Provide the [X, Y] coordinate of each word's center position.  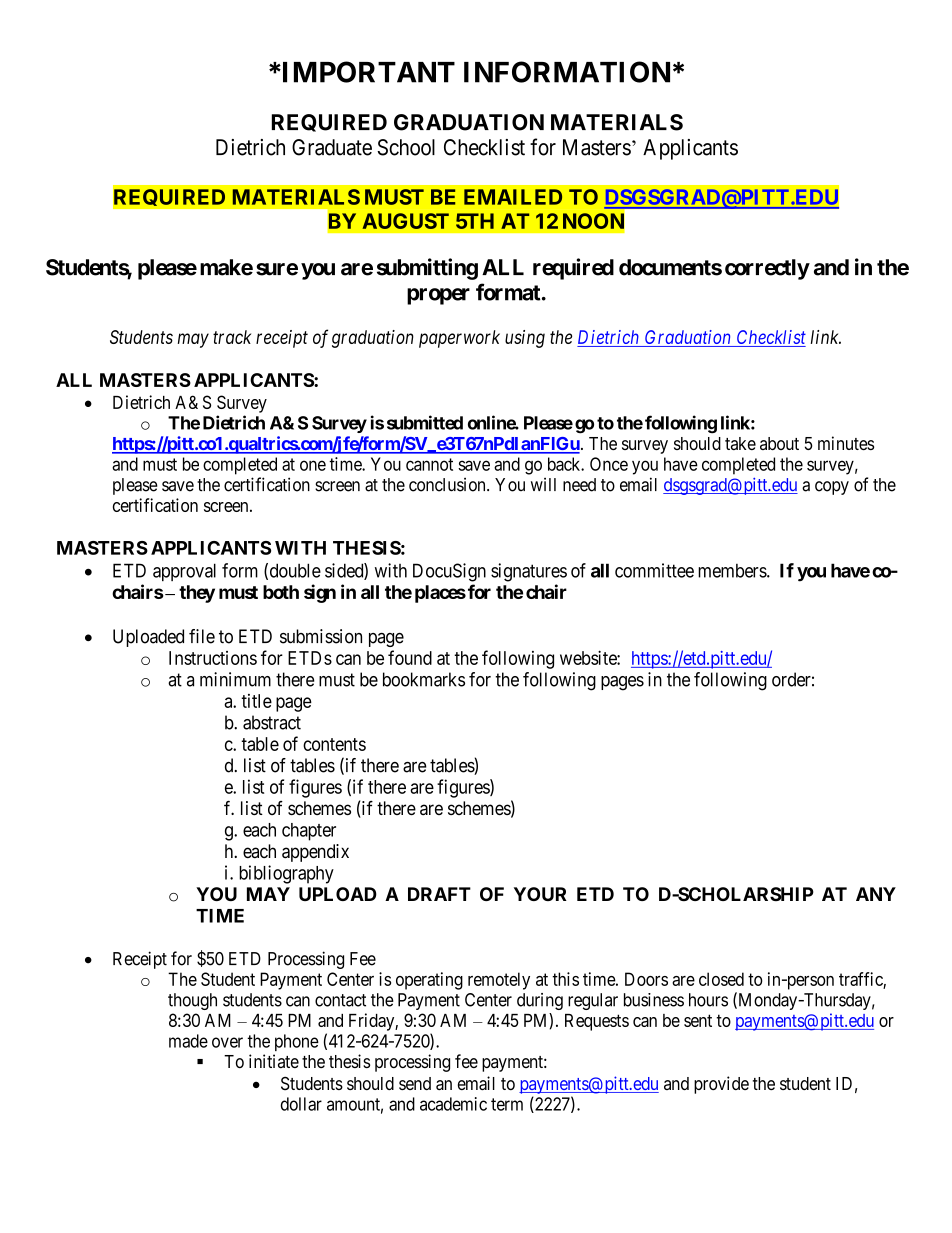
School [406, 147]
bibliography [286, 874]
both [281, 592]
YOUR [540, 894]
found [410, 657]
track [232, 337]
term [507, 1104]
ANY [876, 894]
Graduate [332, 147]
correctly [767, 269]
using [525, 339]
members [733, 571]
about [779, 443]
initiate [274, 1061]
